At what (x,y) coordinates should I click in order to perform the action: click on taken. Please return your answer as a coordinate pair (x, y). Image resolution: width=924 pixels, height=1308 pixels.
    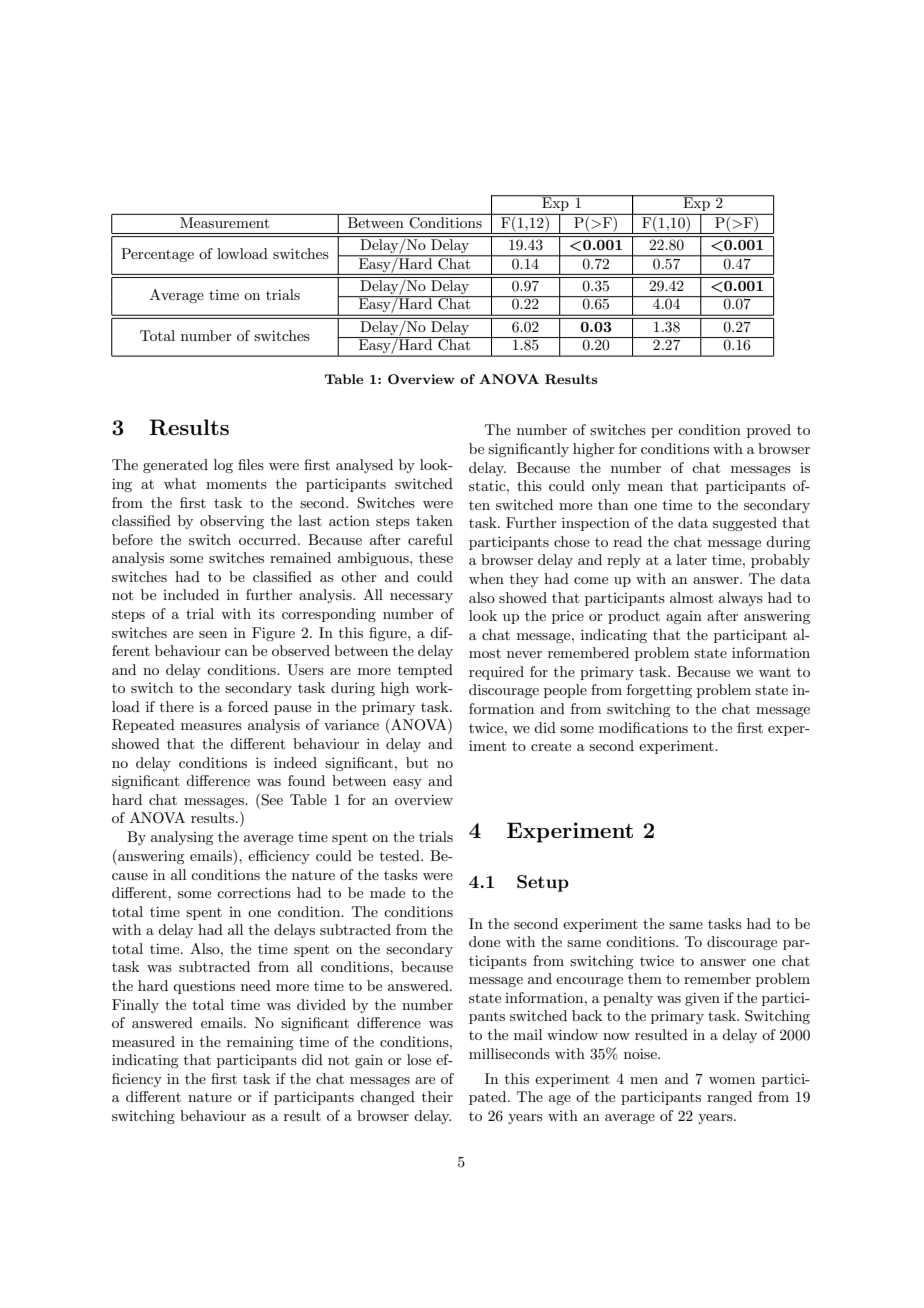
    Looking at the image, I should click on (434, 520).
